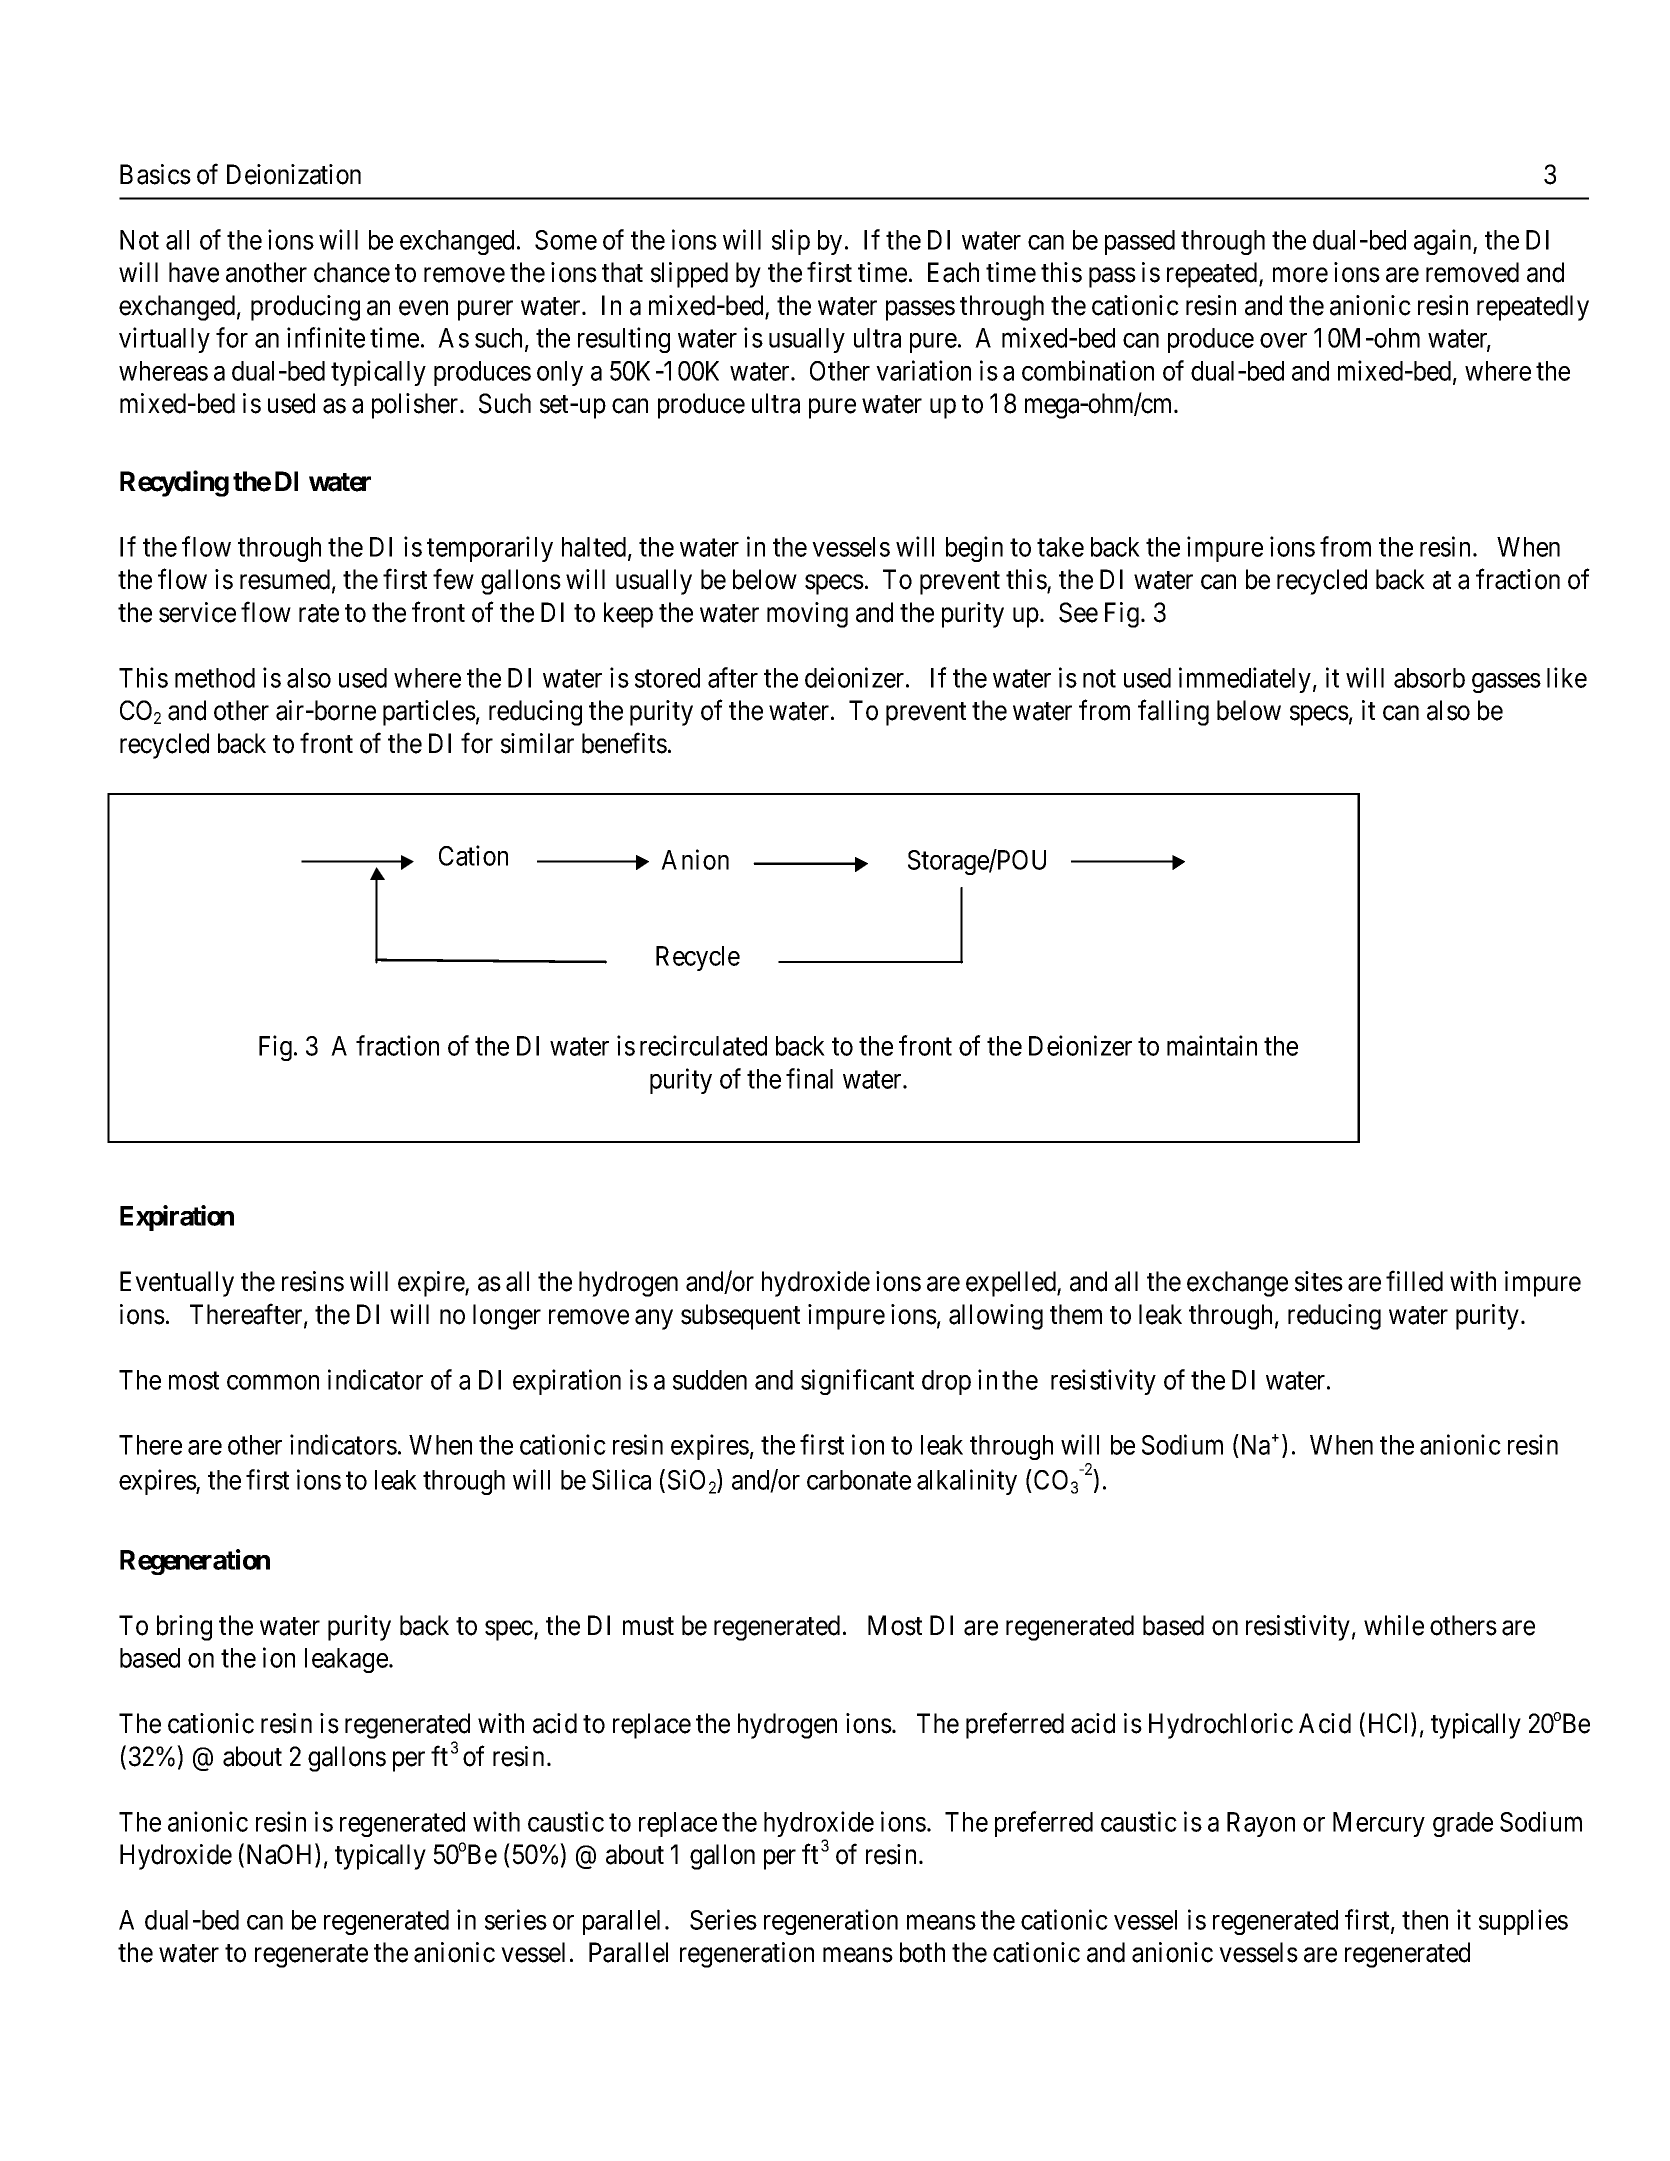  I want to click on bring, so click(184, 1628).
